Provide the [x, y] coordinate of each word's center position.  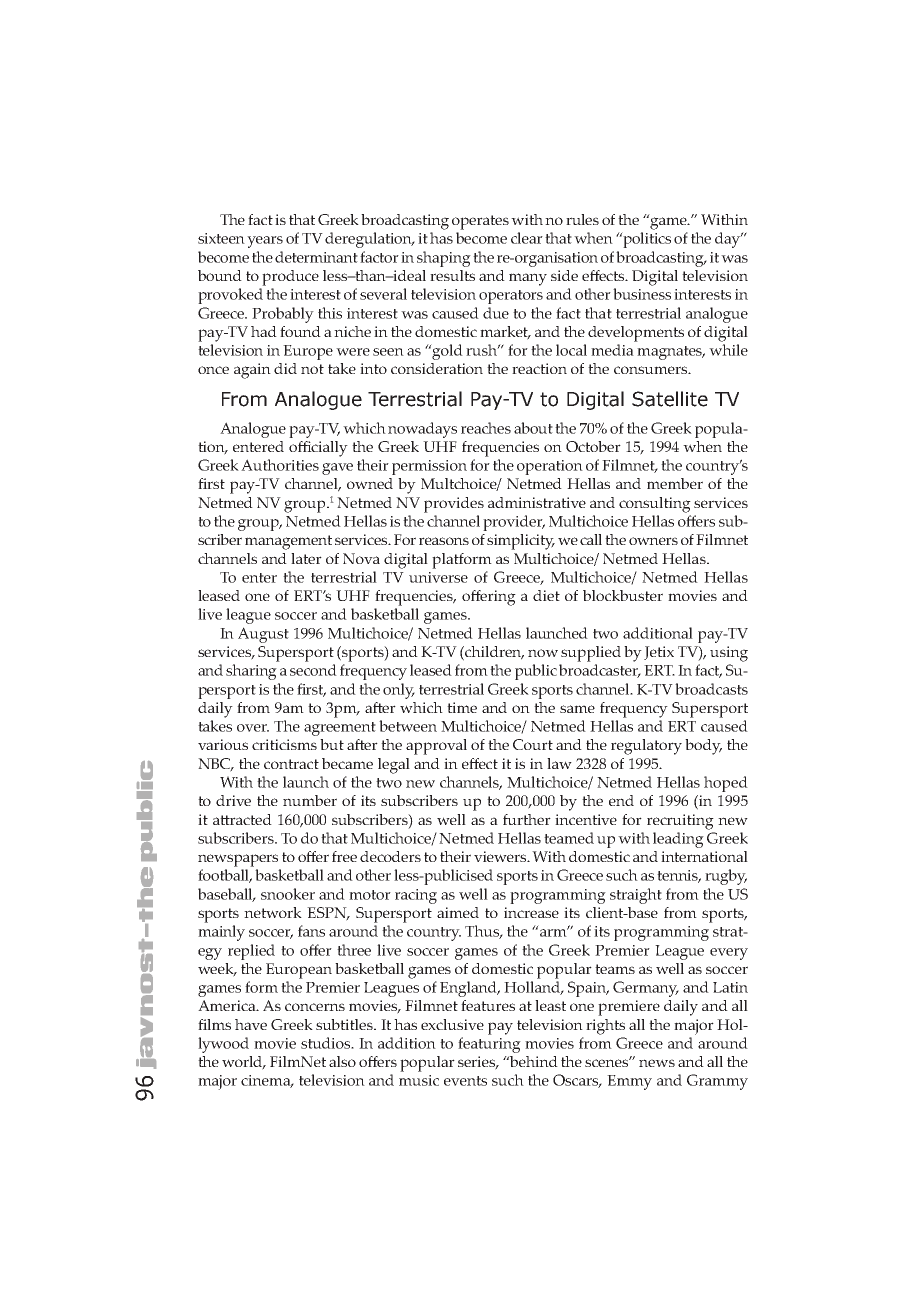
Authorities [280, 465]
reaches [486, 428]
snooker [288, 894]
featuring [489, 1045]
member [675, 483]
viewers [501, 856]
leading [678, 840]
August [263, 635]
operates [480, 222]
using [729, 654]
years [265, 242]
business [642, 294]
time [462, 707]
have [251, 1024]
